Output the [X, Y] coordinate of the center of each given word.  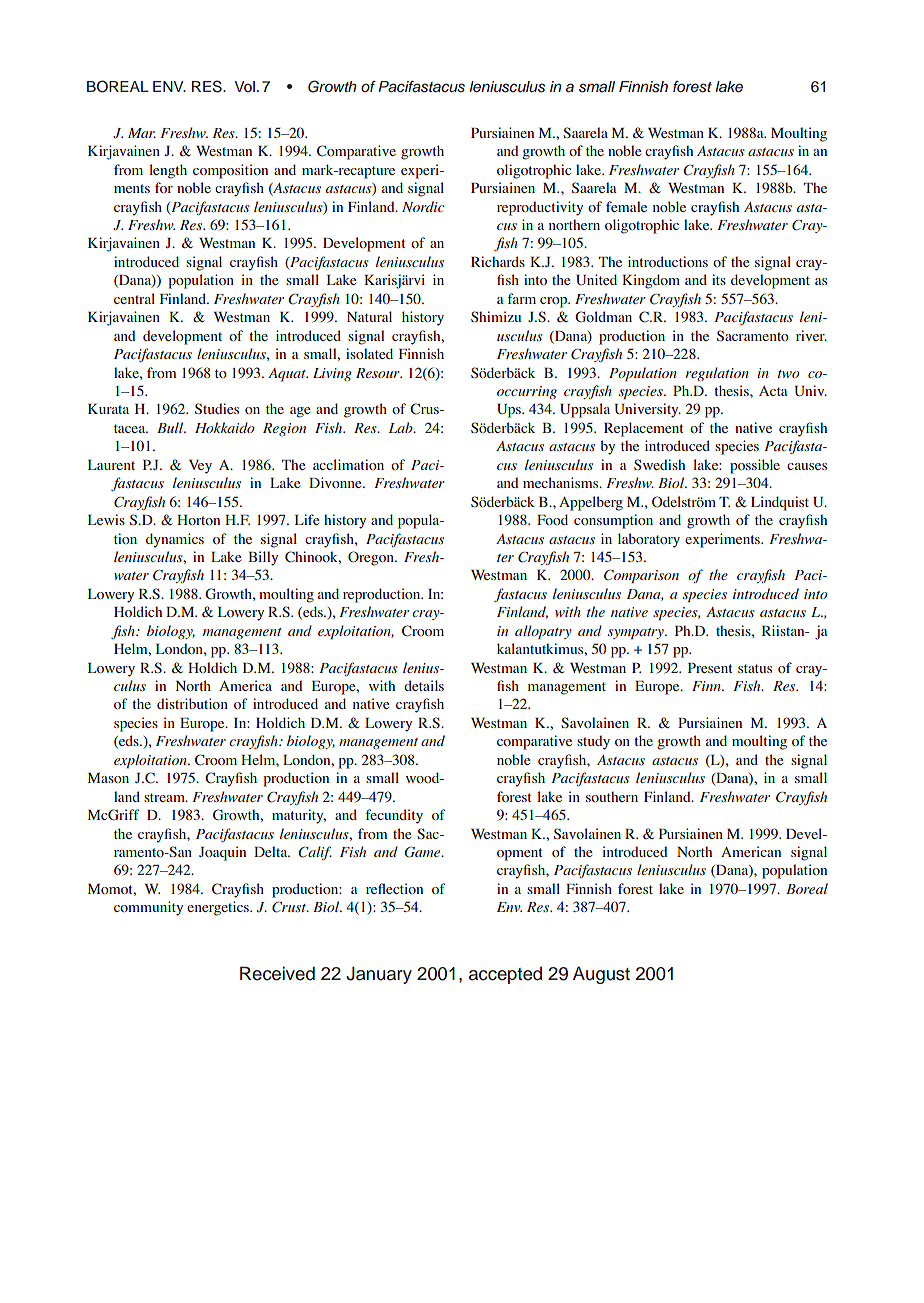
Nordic [423, 206]
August [601, 975]
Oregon [372, 558]
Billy [263, 558]
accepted [505, 975]
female [626, 206]
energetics [219, 908]
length [168, 171]
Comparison [641, 576]
